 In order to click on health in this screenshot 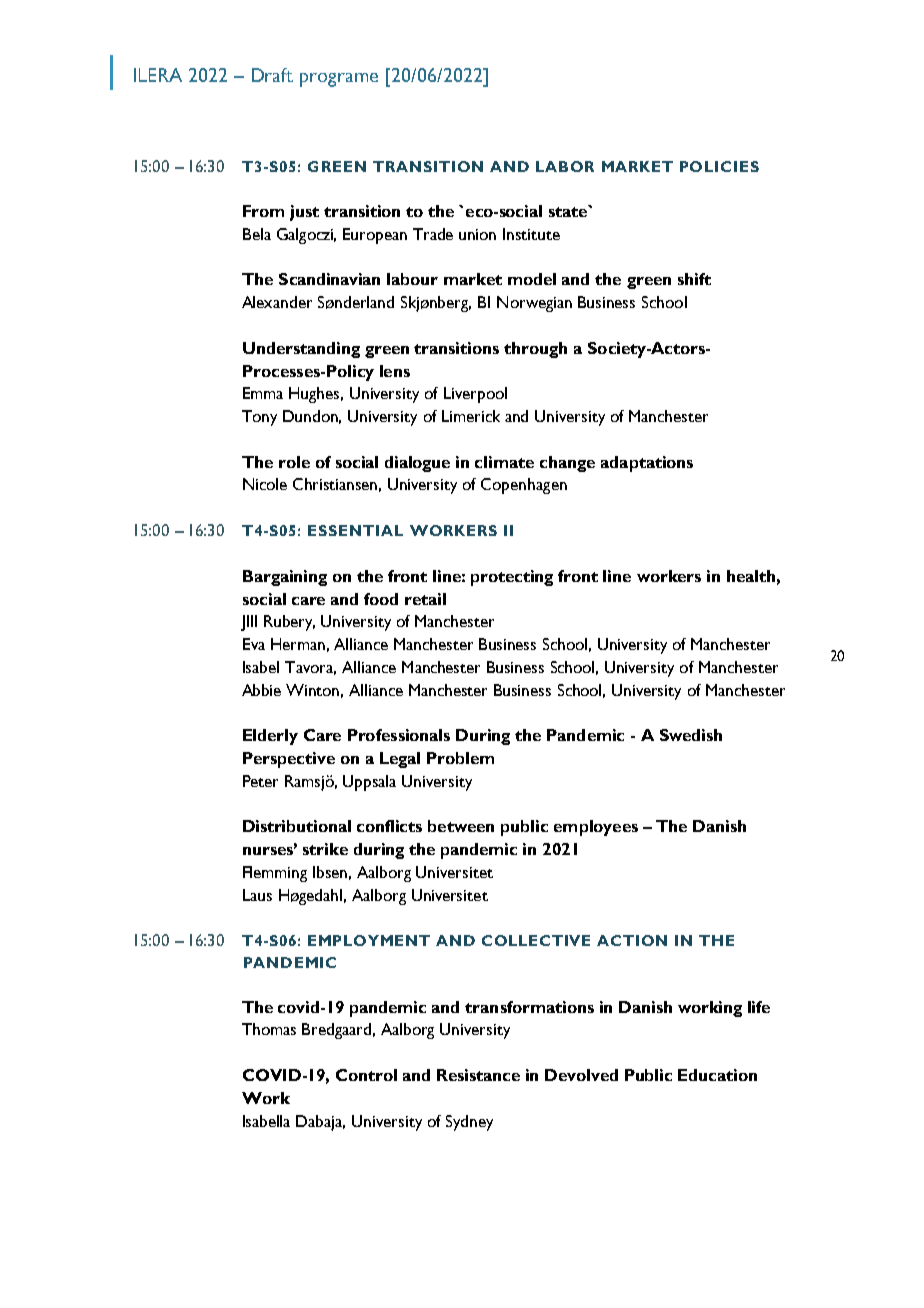, I will do `click(751, 576)`.
